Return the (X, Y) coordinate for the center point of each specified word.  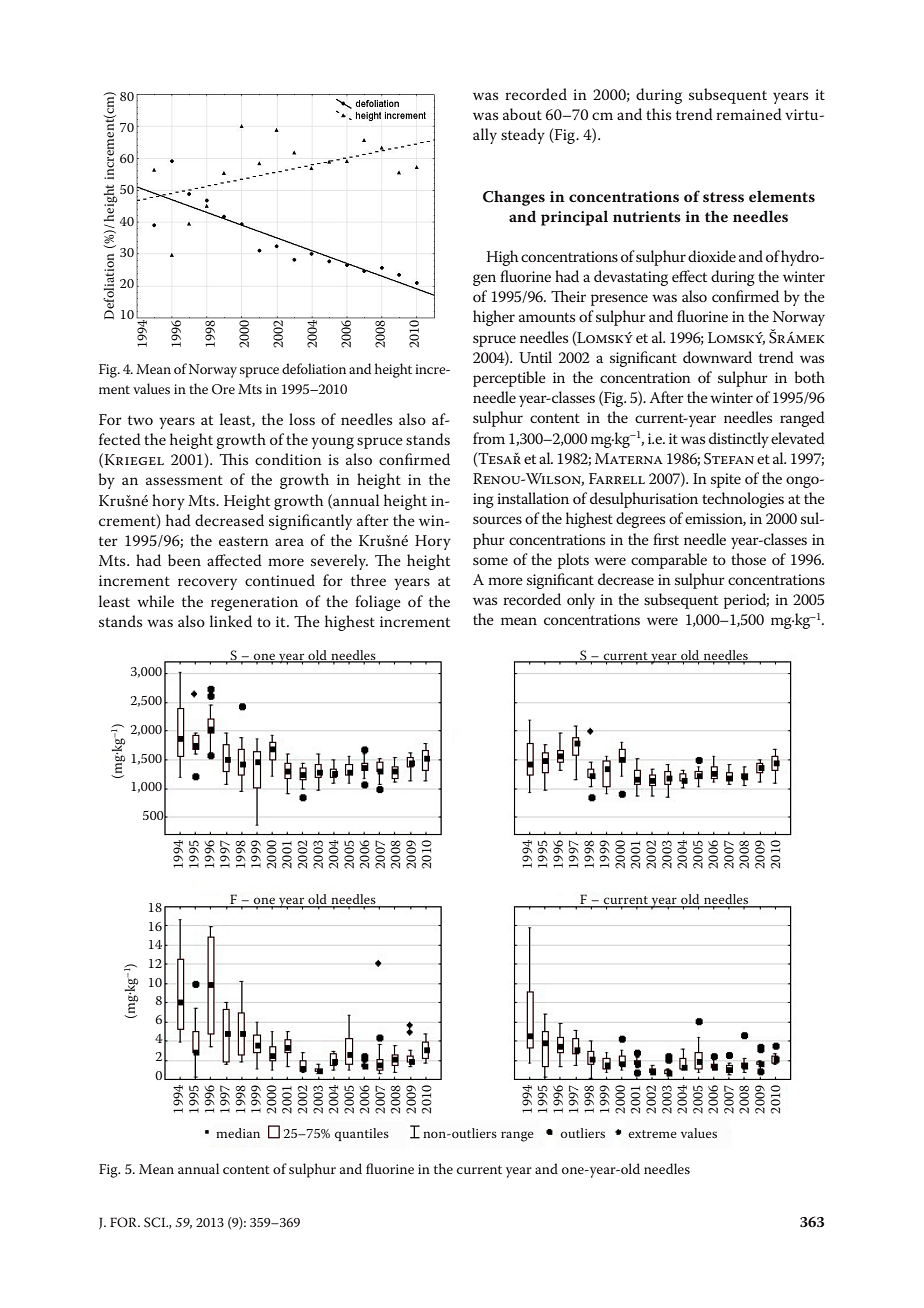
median (238, 1133)
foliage (378, 603)
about (522, 114)
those (748, 559)
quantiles (362, 1134)
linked (231, 621)
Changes (514, 198)
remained (749, 114)
